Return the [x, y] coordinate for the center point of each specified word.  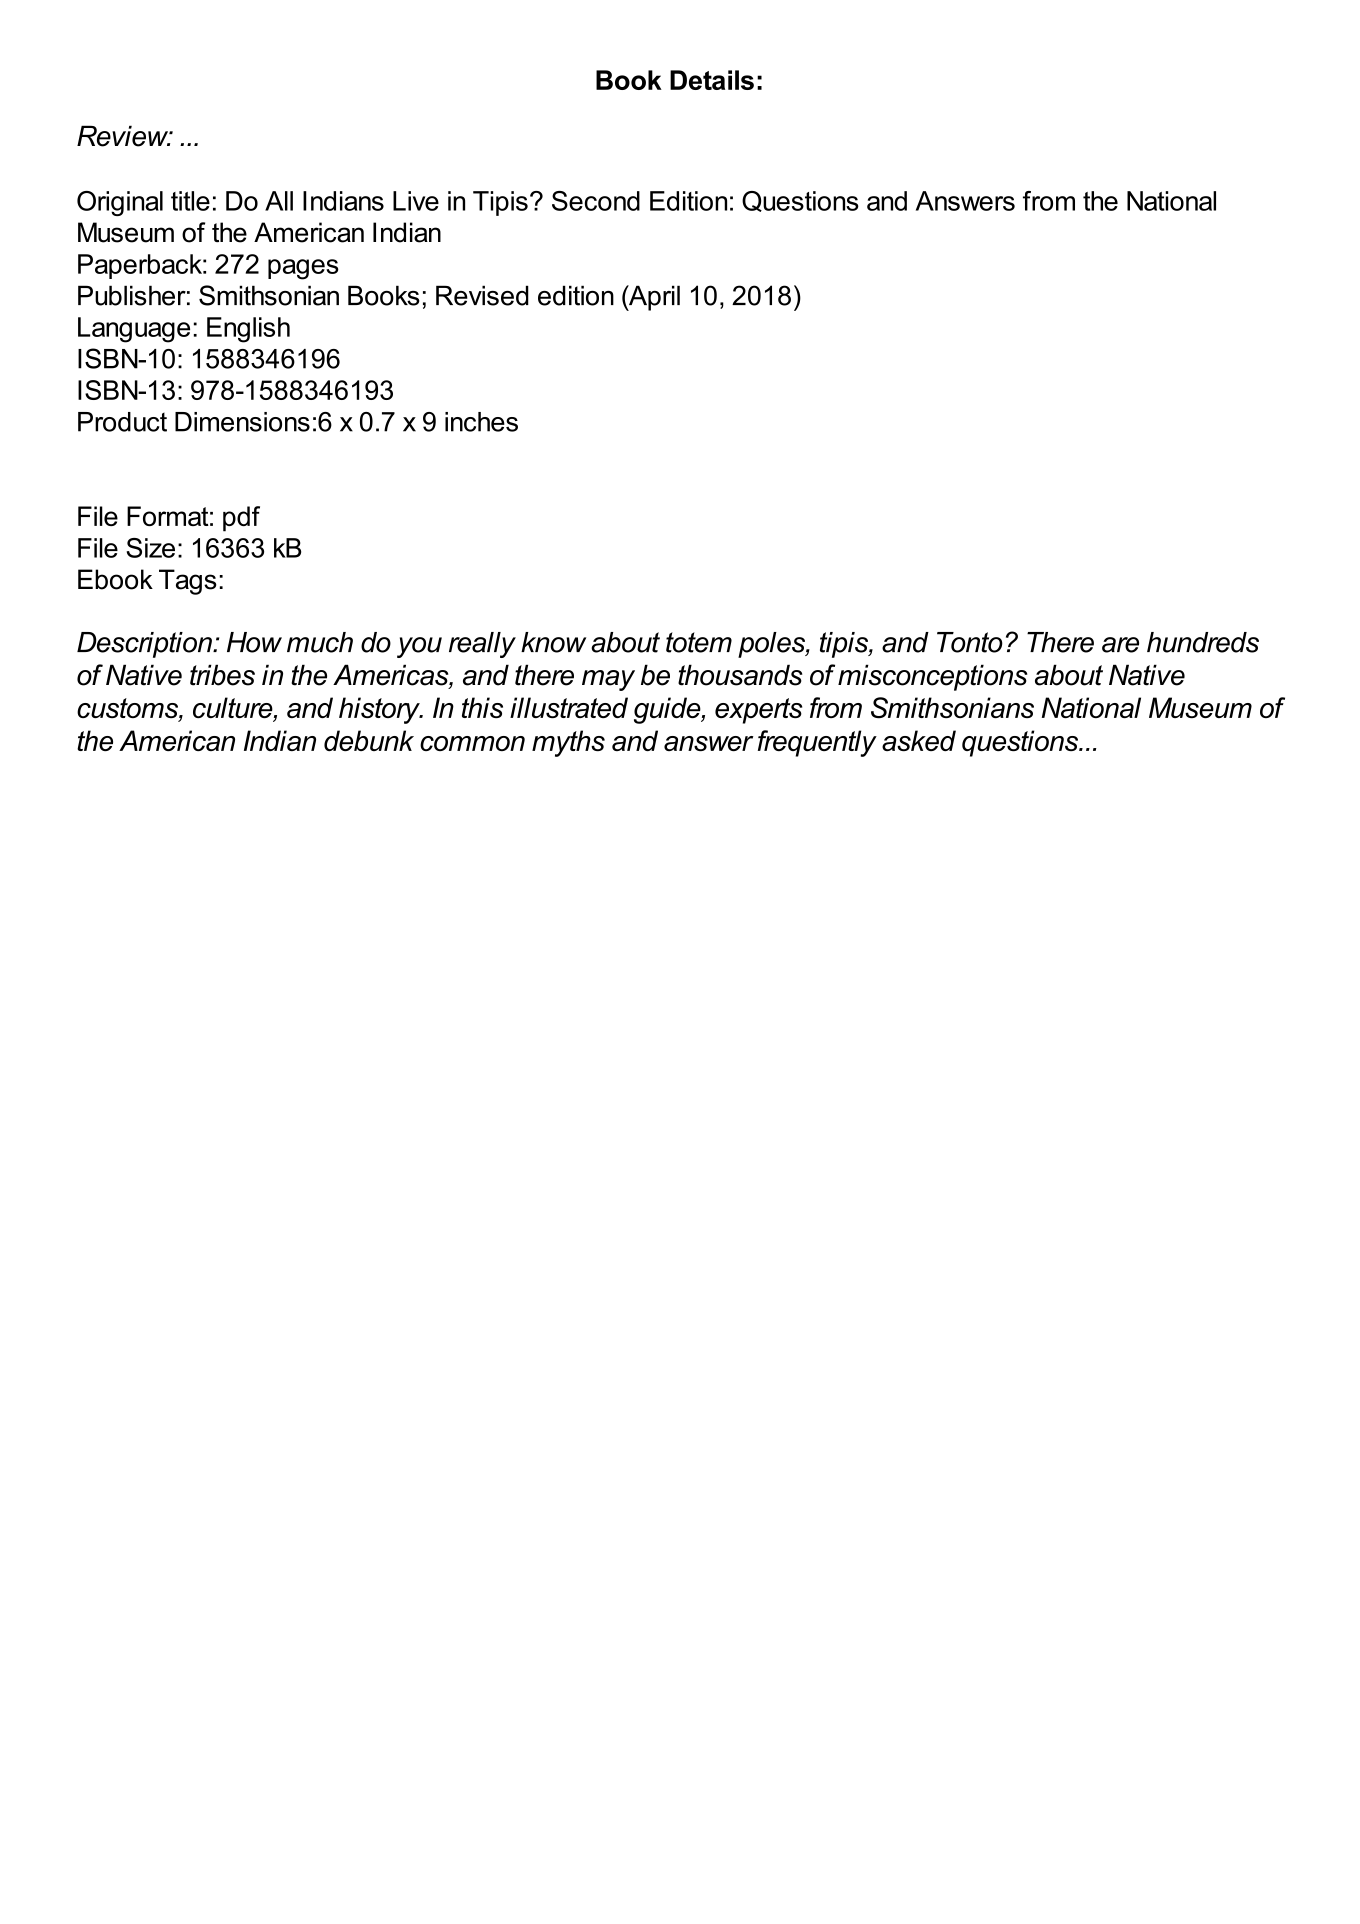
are [1120, 645]
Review [124, 136]
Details [712, 80]
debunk [369, 740]
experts [758, 711]
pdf [241, 519]
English [248, 330]
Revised [482, 295]
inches [481, 422]
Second [596, 201]
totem [699, 642]
